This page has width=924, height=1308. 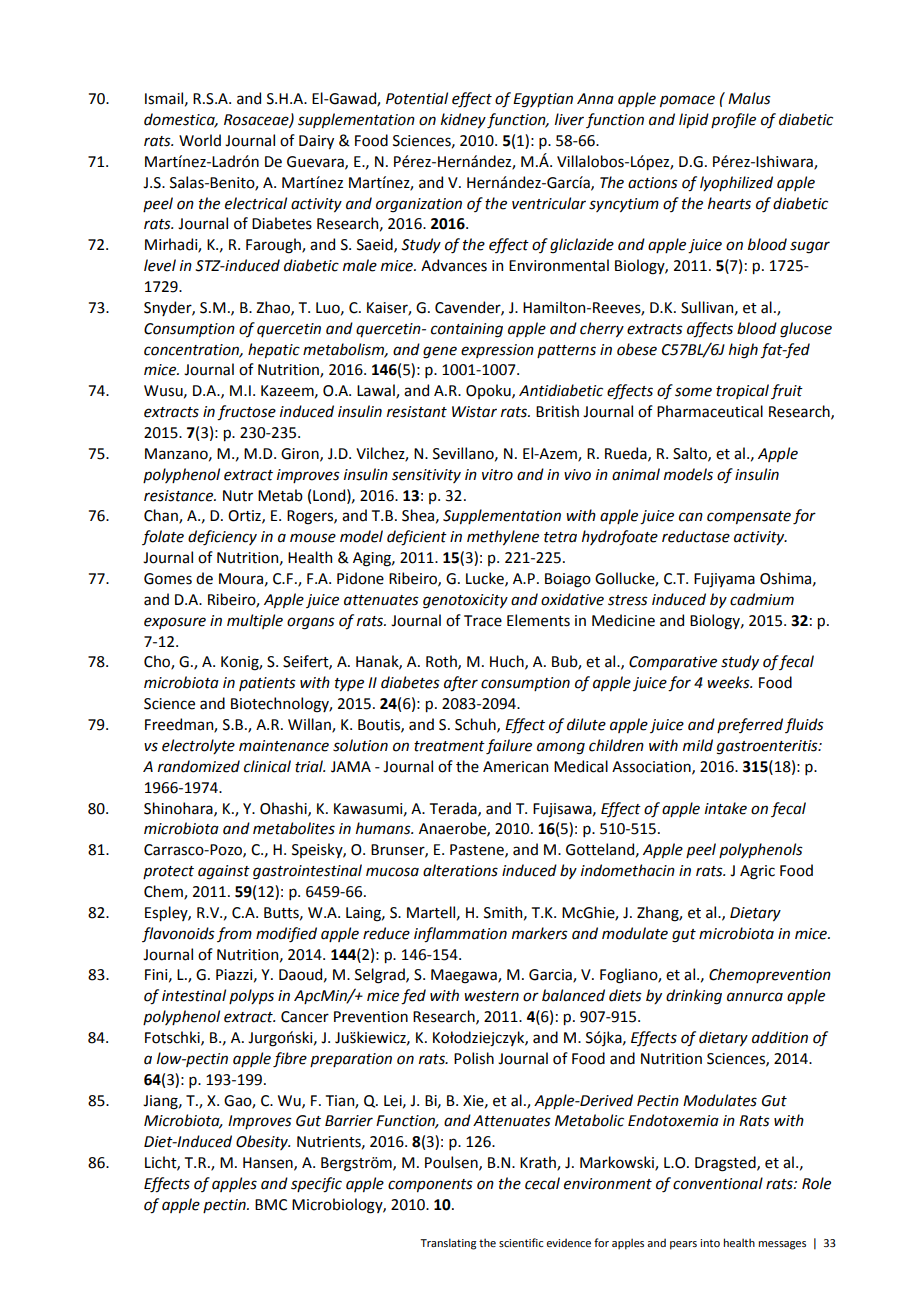 I want to click on after, so click(x=461, y=684).
